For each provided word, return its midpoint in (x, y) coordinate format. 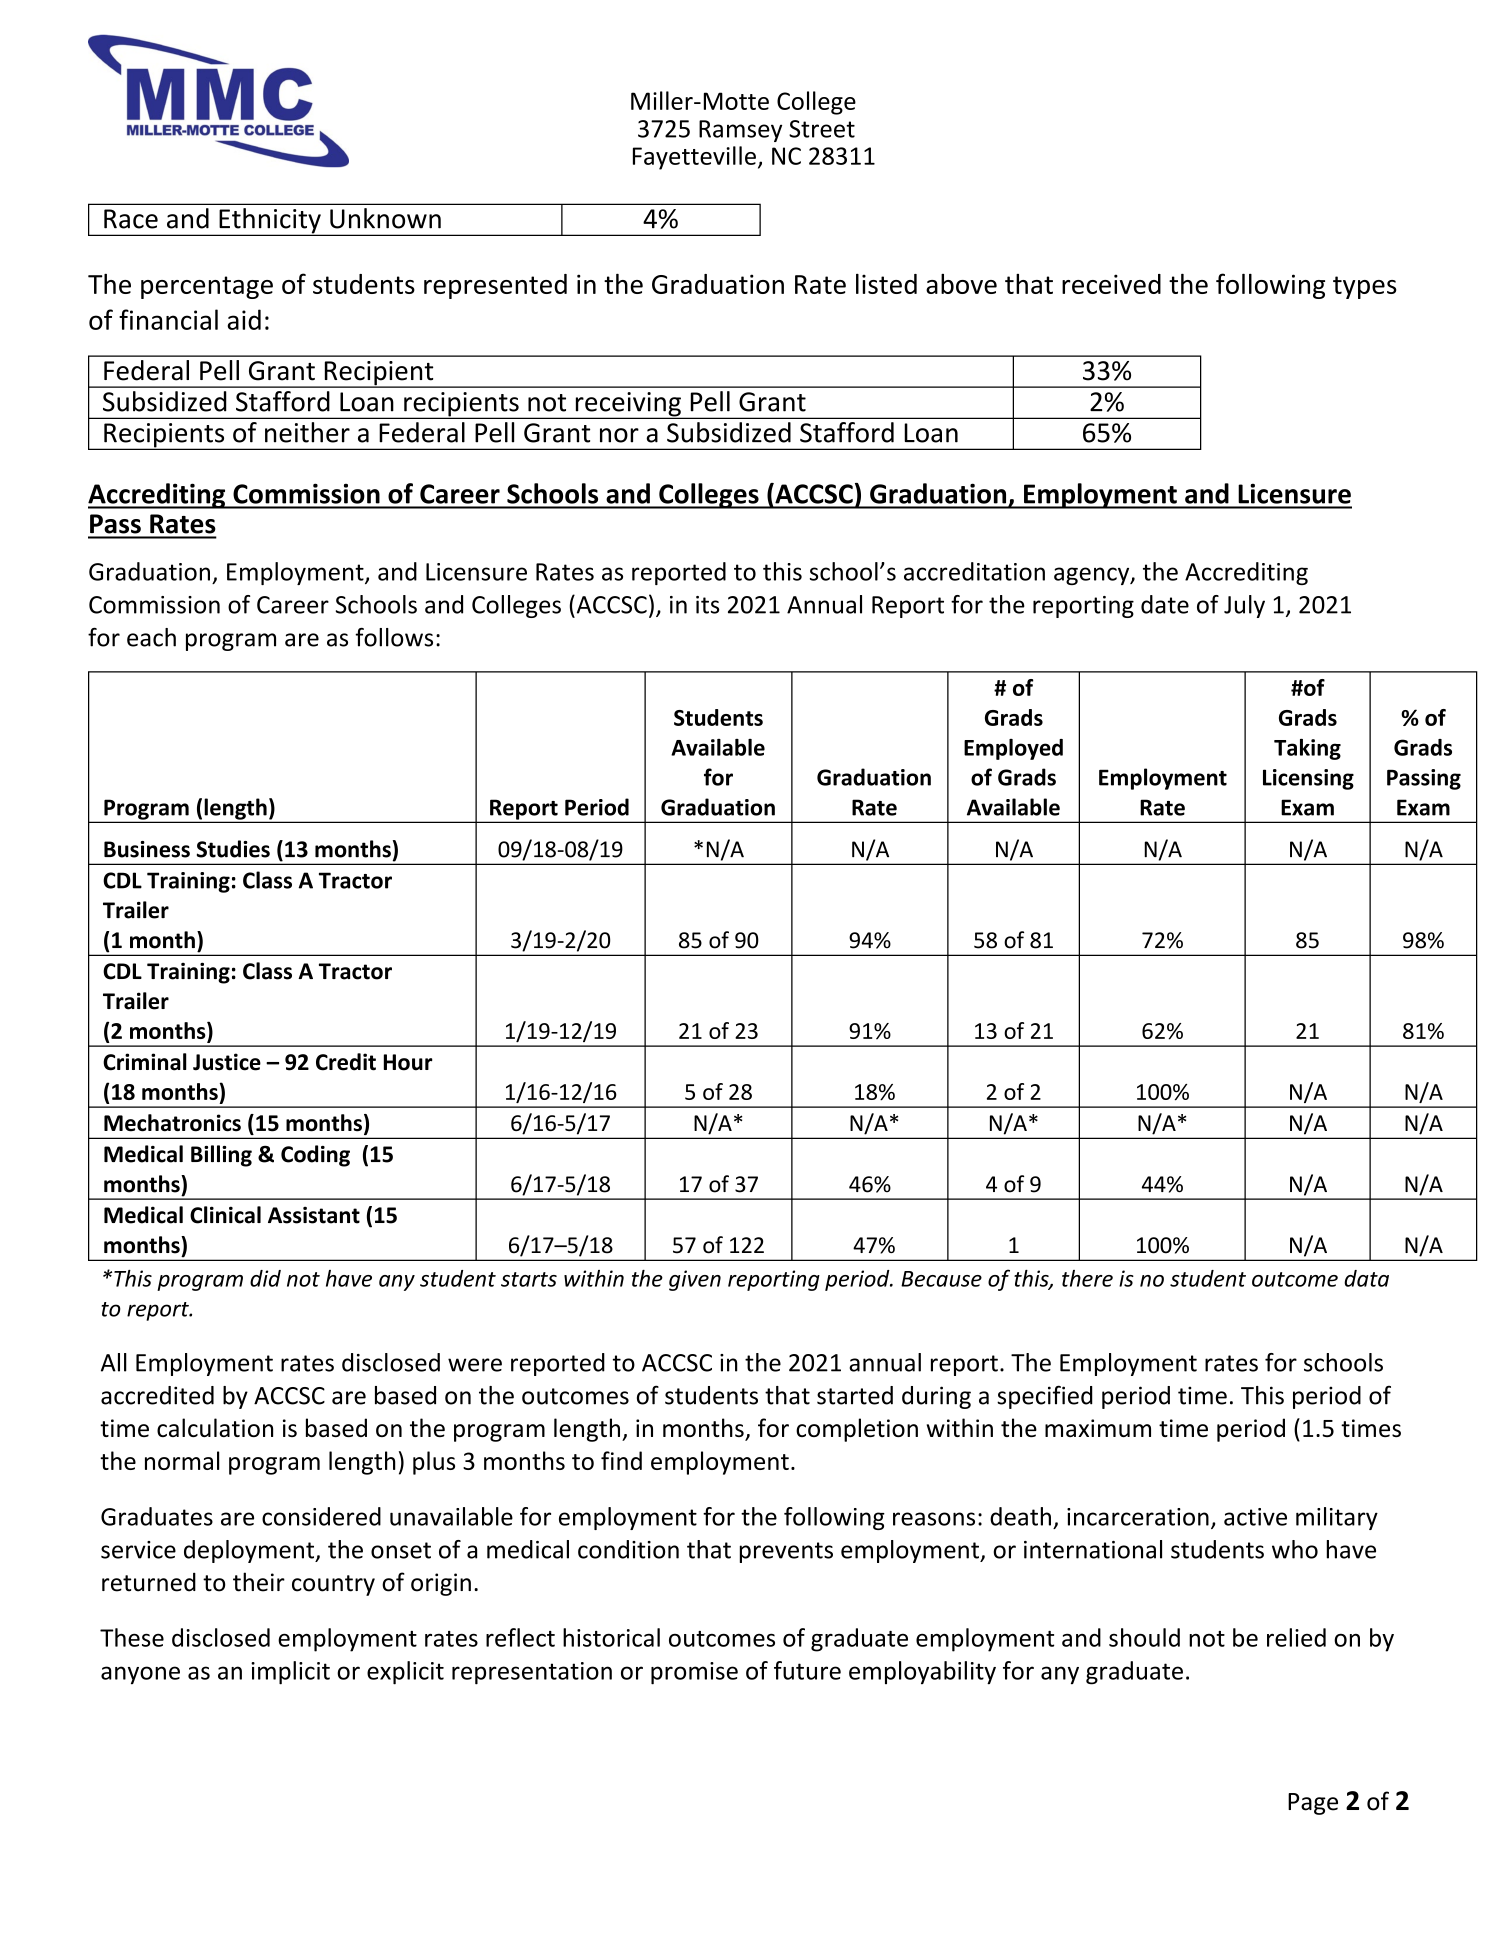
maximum (1098, 1428)
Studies (233, 849)
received (1111, 284)
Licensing (1308, 779)
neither (307, 432)
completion (857, 1430)
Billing (221, 1156)
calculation (215, 1427)
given (695, 1280)
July (1244, 606)
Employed (1013, 749)
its (707, 605)
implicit (290, 1673)
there (1087, 1278)
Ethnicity (270, 222)
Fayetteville (694, 158)
